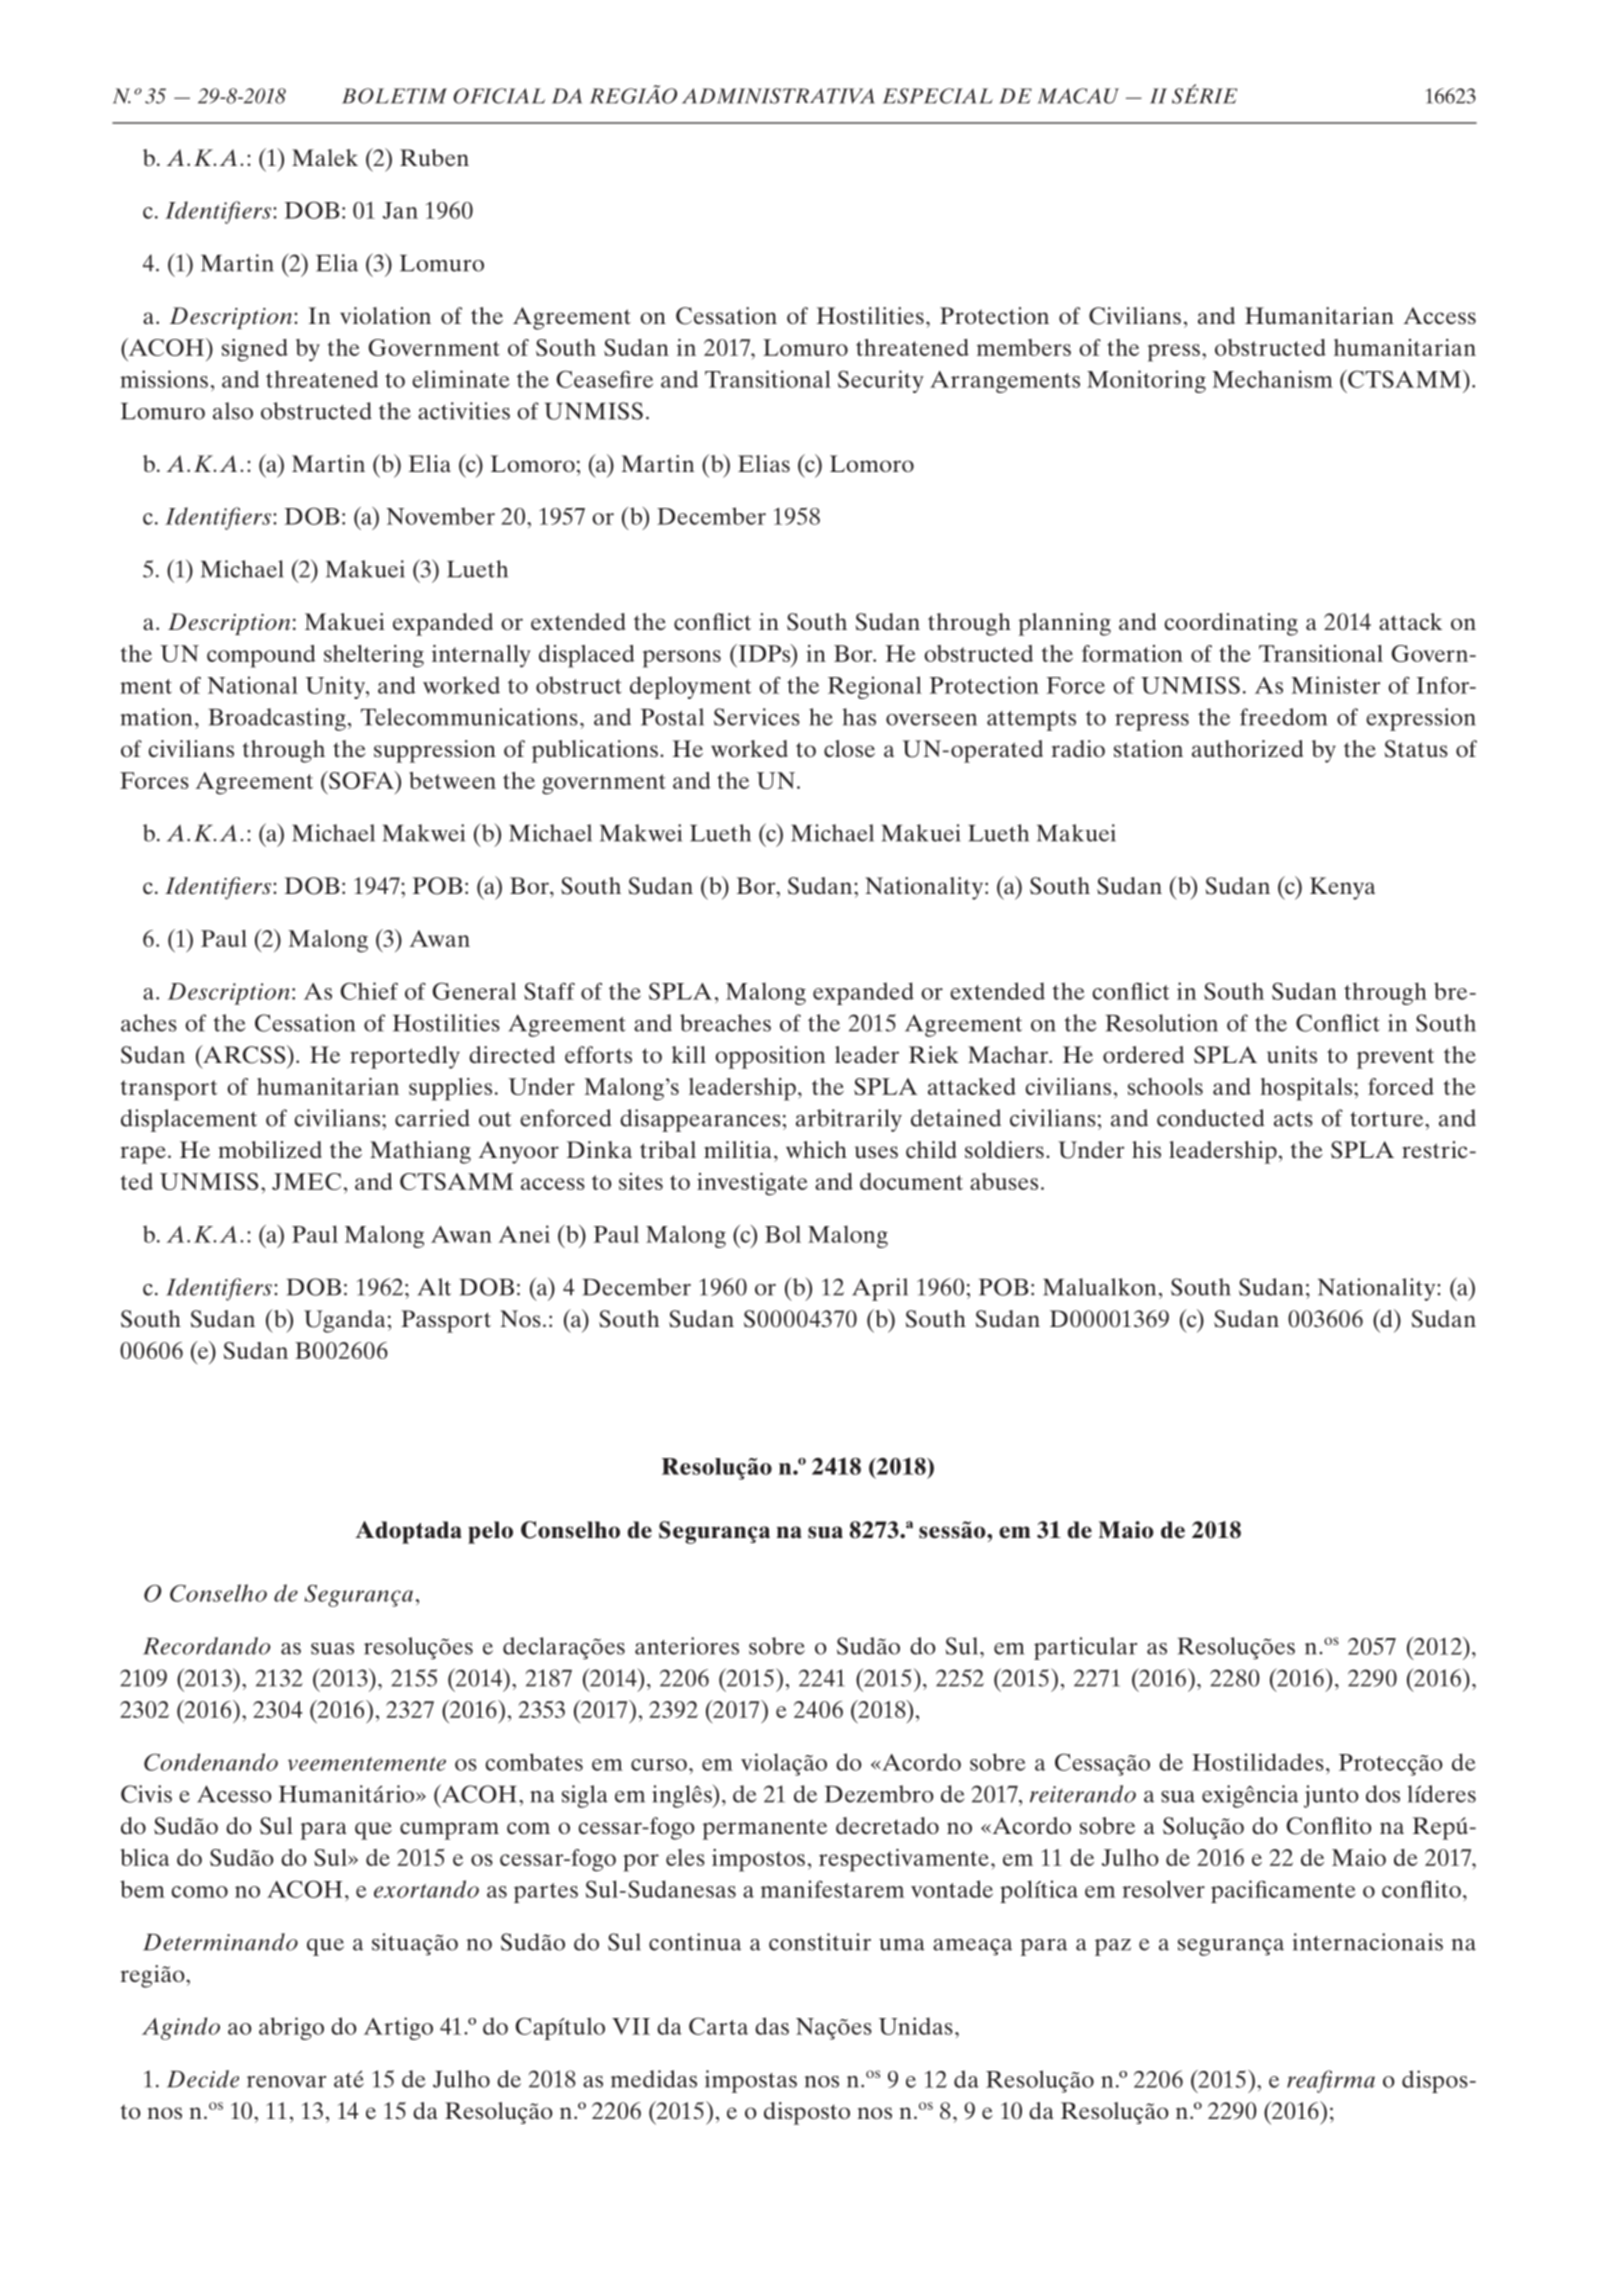 The height and width of the screenshot is (2286, 1604). Describe the element at coordinates (270, 1149) in the screenshot. I see `mobilized` at that location.
